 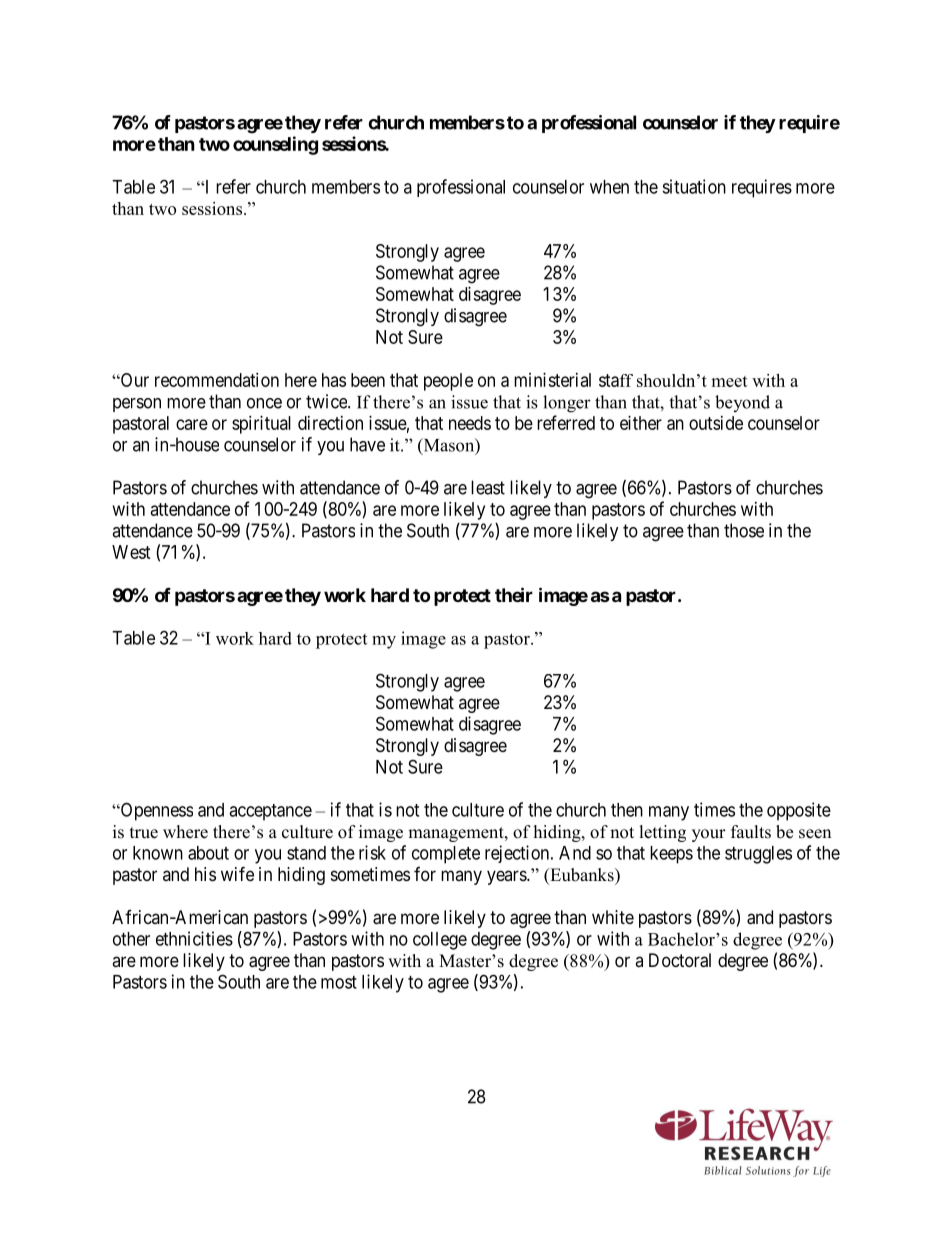 What do you see at coordinates (131, 552) in the screenshot?
I see `West` at bounding box center [131, 552].
